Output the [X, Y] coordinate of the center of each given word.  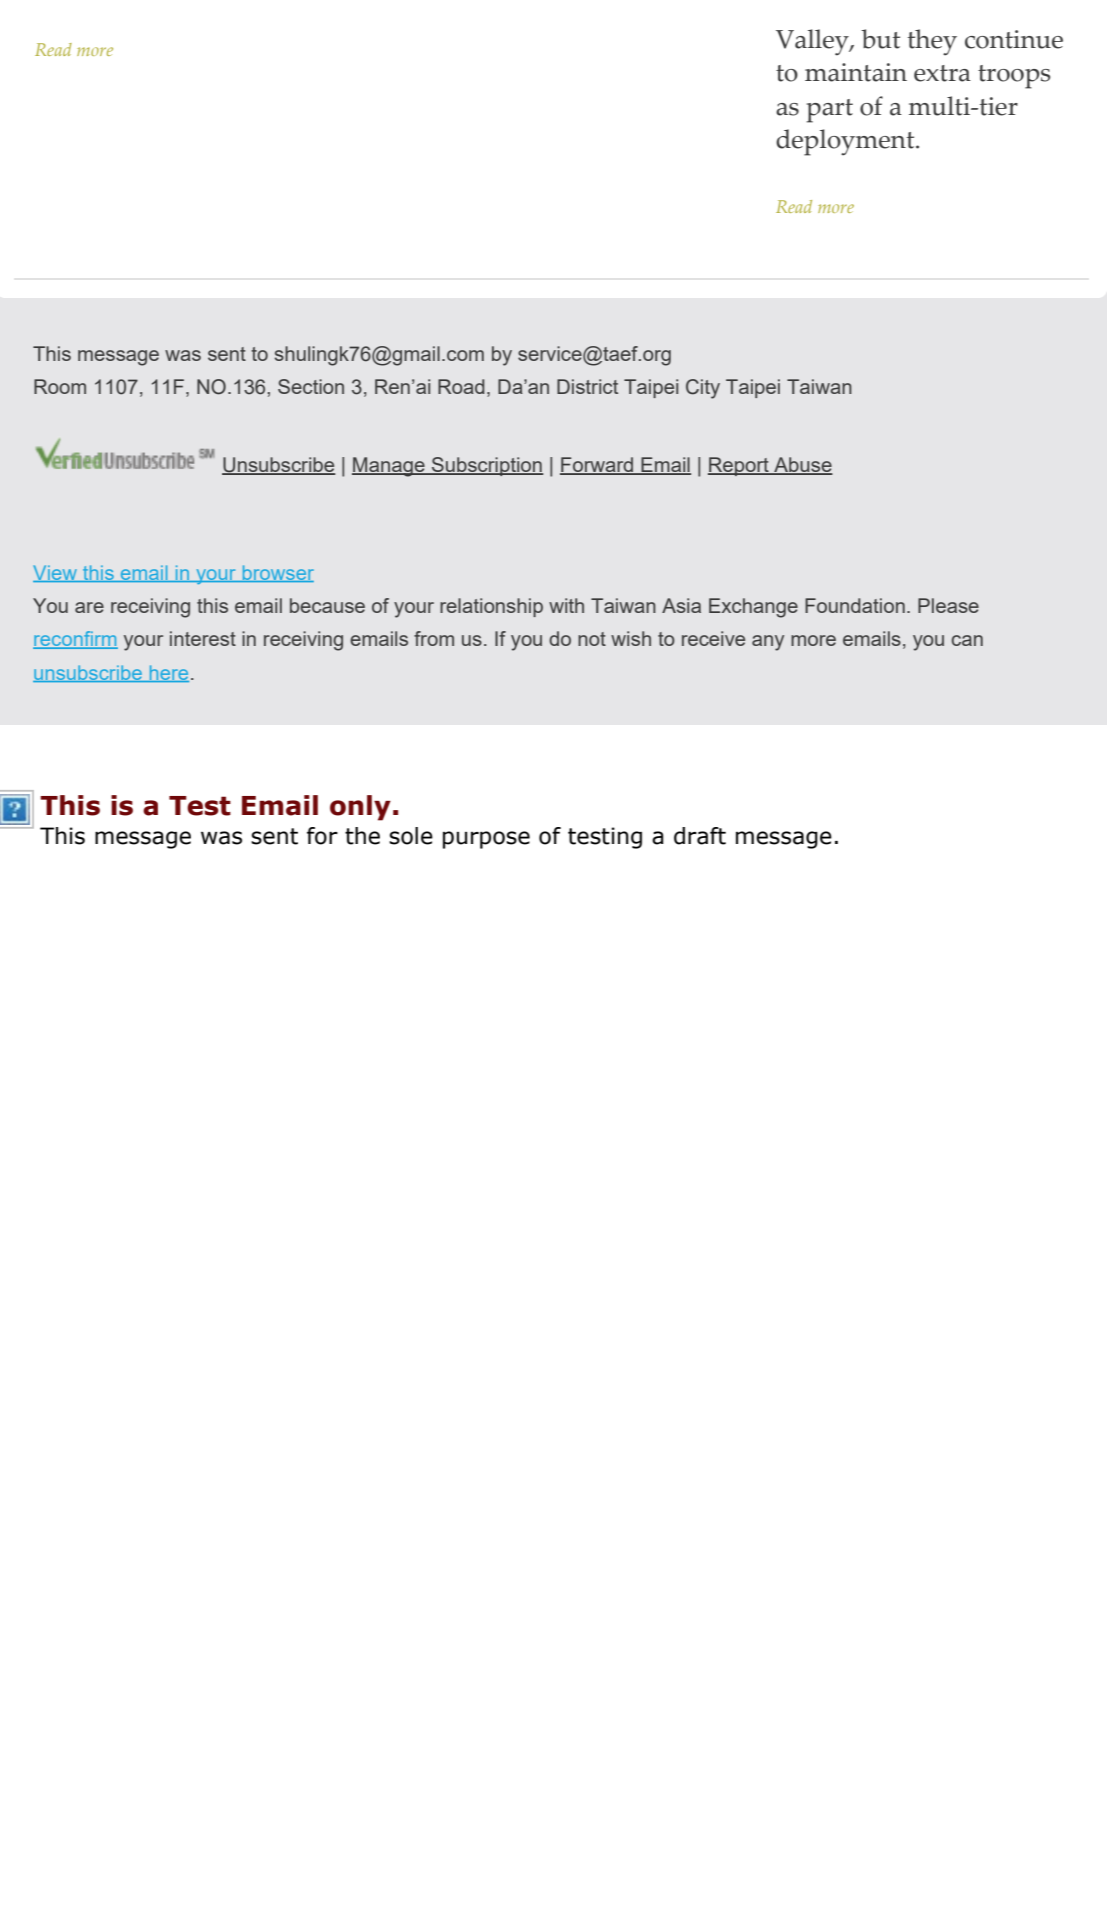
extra [942, 73]
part [829, 111]
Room [60, 386]
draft [700, 836]
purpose [486, 840]
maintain [856, 72]
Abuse [802, 466]
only [360, 808]
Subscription [487, 466]
